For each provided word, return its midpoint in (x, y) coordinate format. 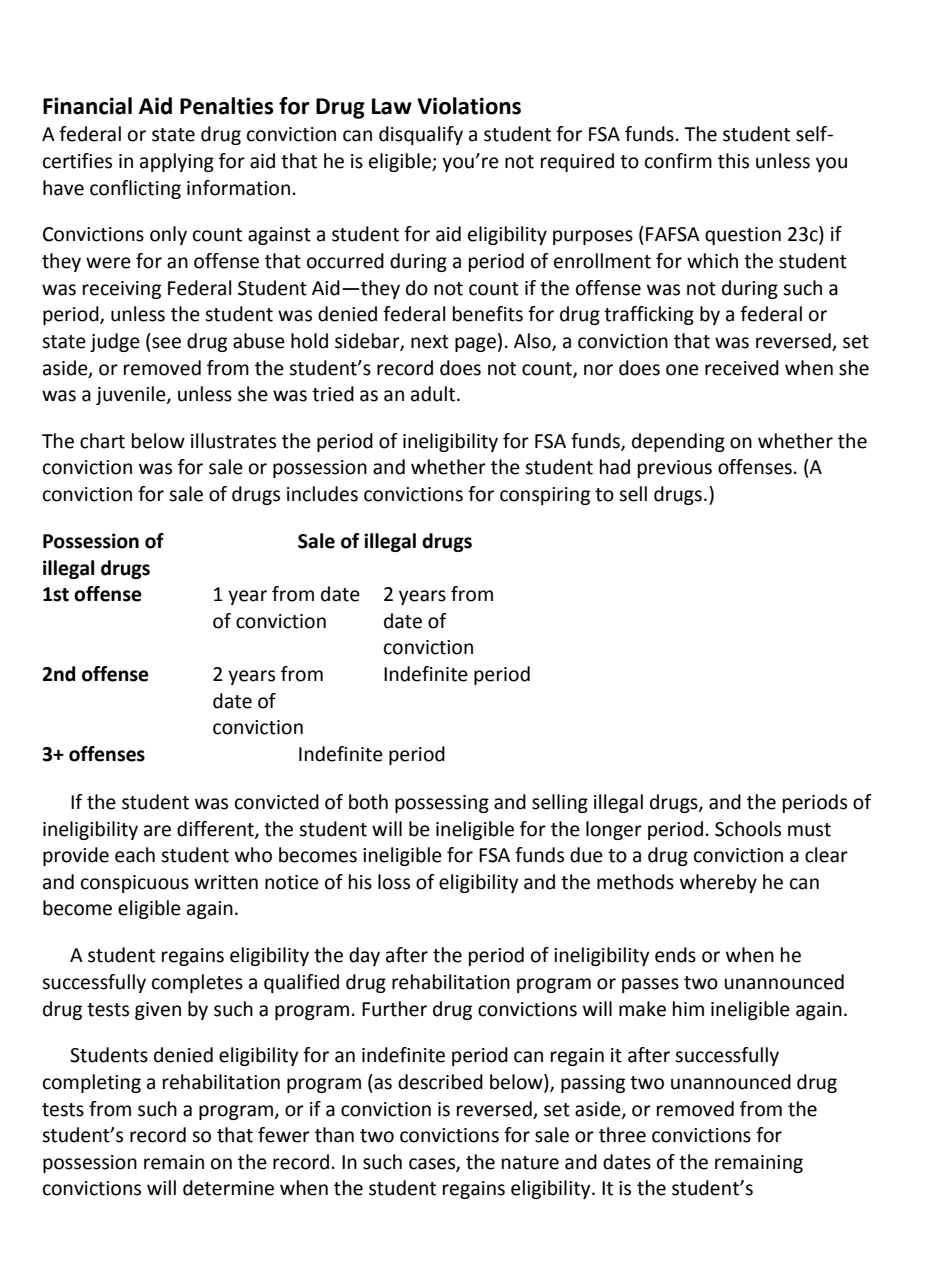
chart (102, 441)
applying (177, 162)
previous (675, 469)
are (157, 831)
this (733, 161)
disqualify (421, 135)
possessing (442, 804)
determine (228, 1188)
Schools (748, 829)
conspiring (545, 496)
